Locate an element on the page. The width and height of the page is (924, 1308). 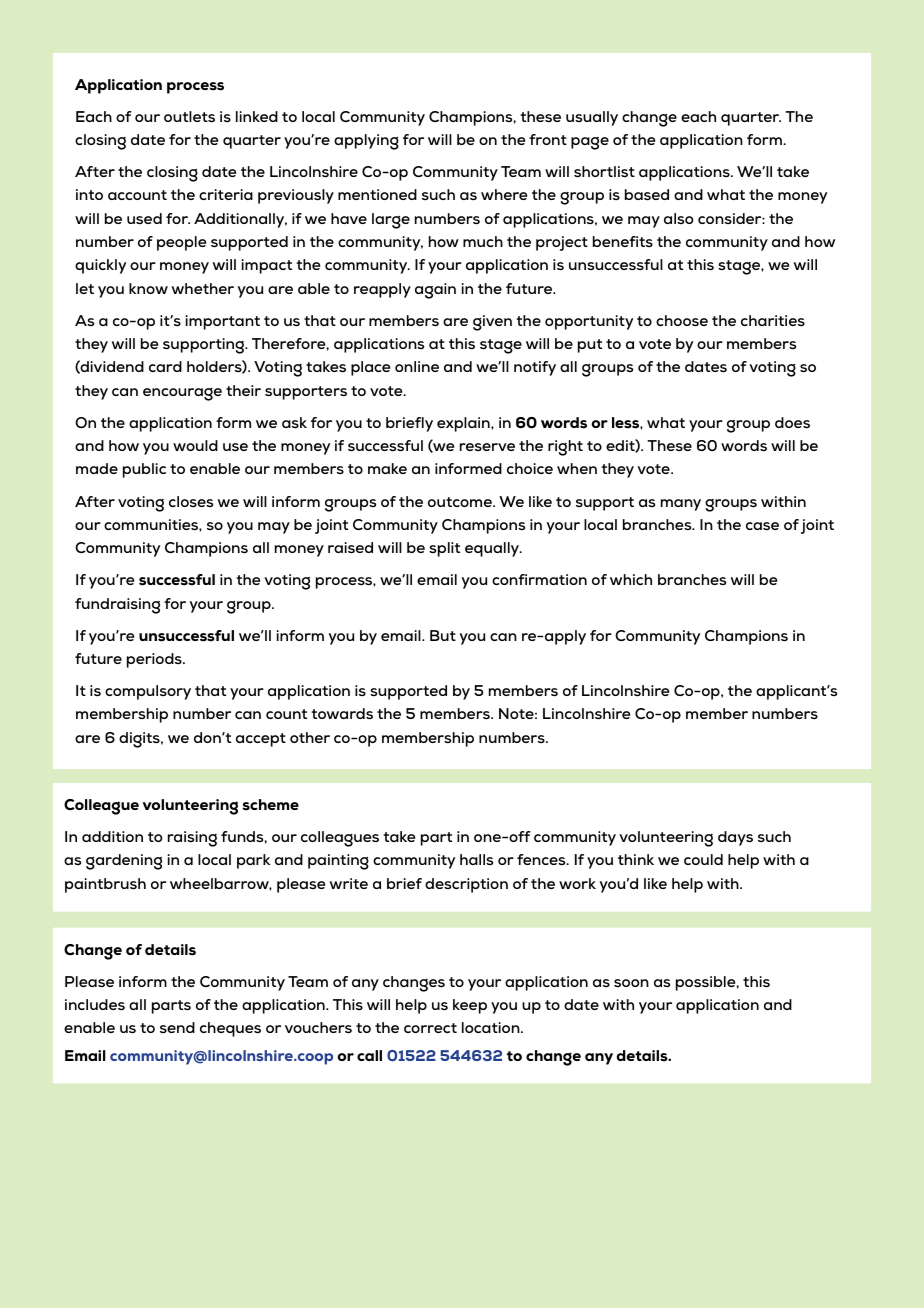
does is located at coordinates (792, 422).
